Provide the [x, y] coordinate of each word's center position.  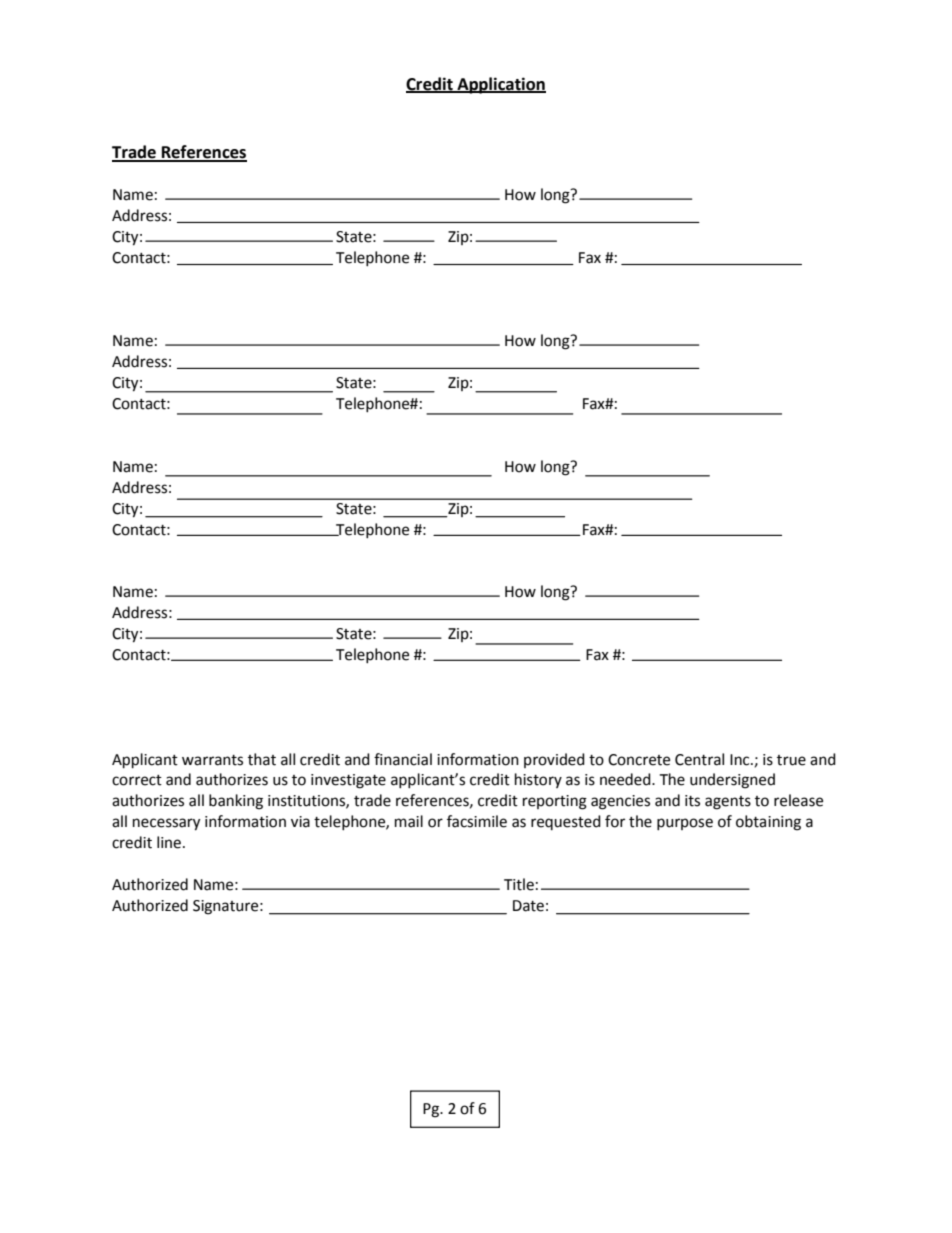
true [791, 760]
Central [699, 759]
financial [403, 759]
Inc [741, 760]
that [262, 759]
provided [554, 760]
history [538, 780]
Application [500, 85]
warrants [212, 760]
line [169, 842]
